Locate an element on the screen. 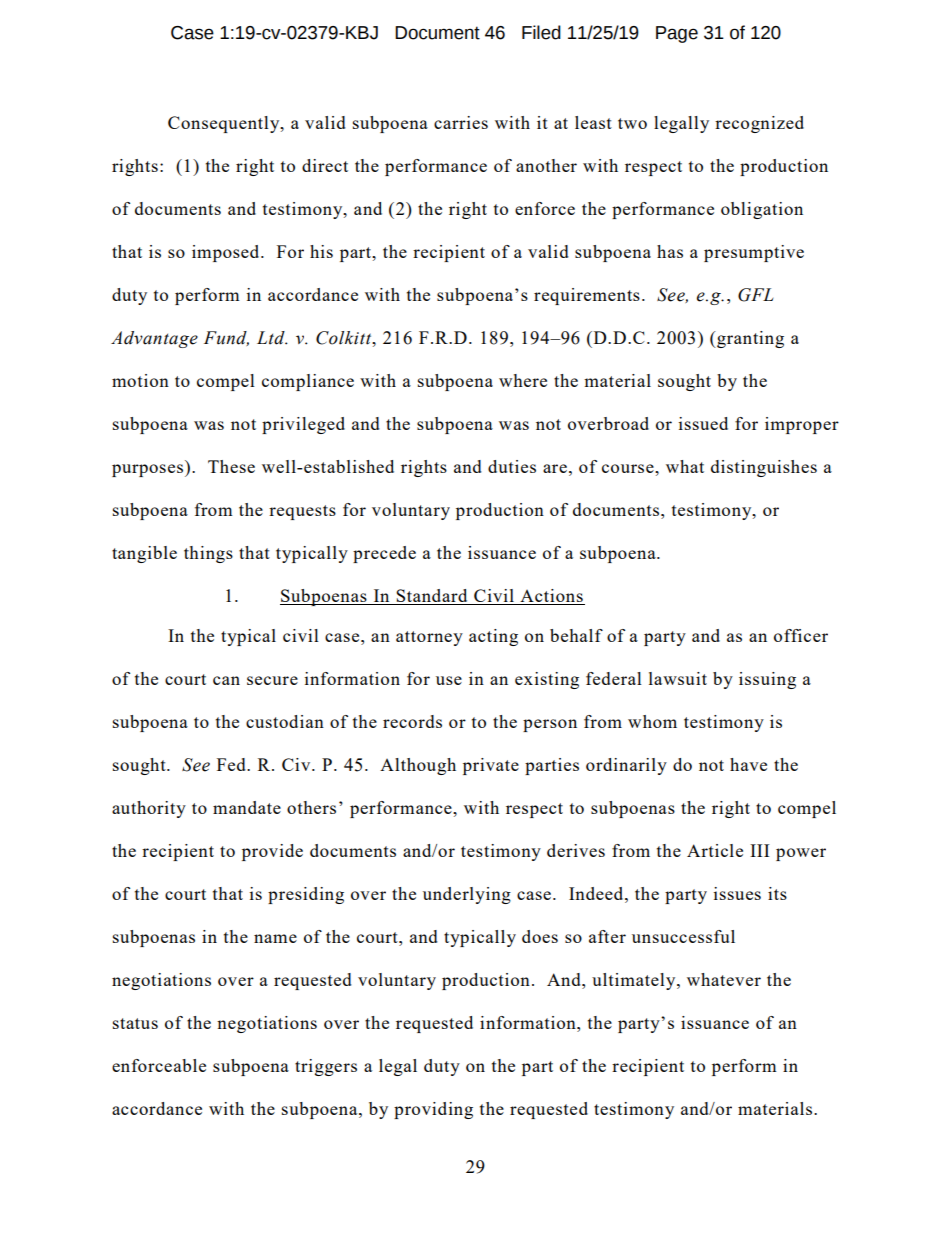 The width and height of the screenshot is (952, 1233). Standard is located at coordinates (432, 597).
